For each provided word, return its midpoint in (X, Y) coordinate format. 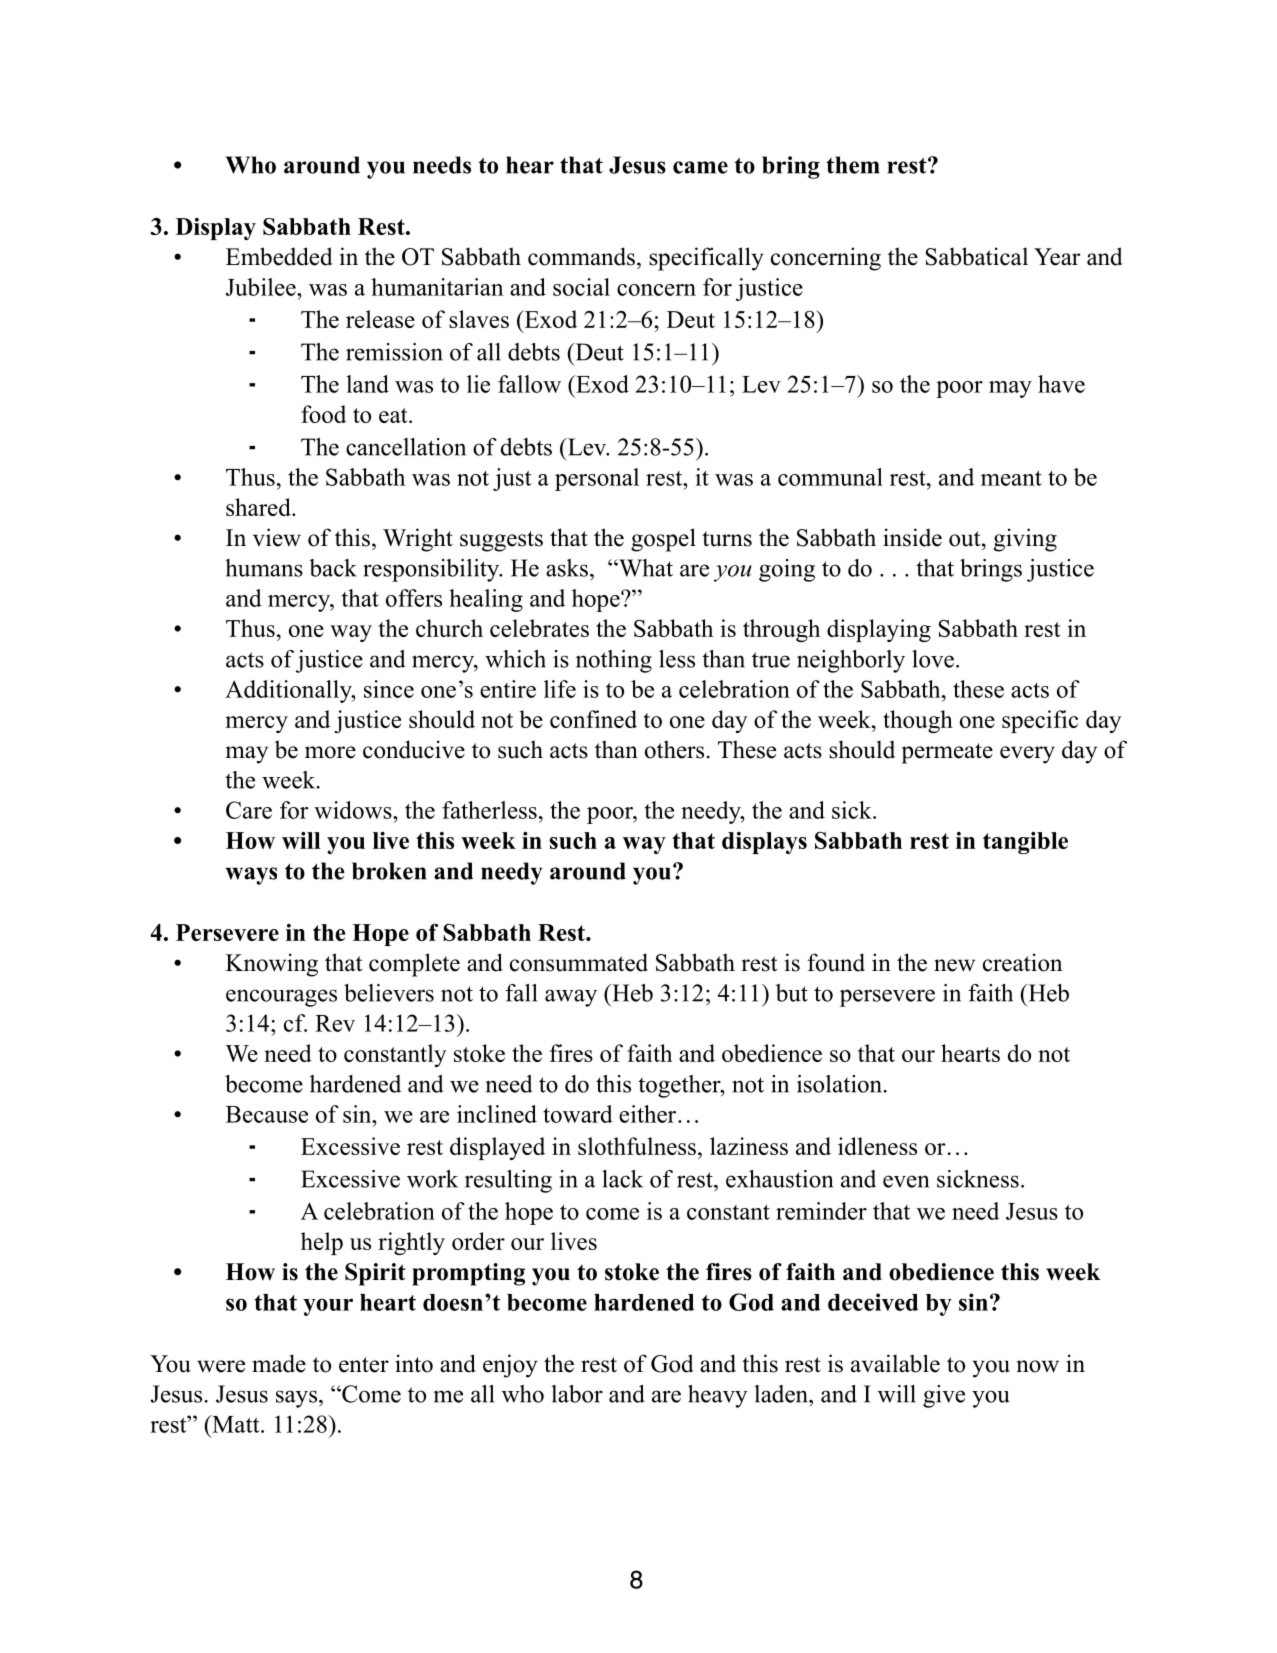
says (296, 1399)
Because (267, 1114)
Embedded (279, 256)
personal (597, 479)
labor (577, 1394)
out (966, 539)
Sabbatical (977, 256)
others (674, 749)
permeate (947, 753)
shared (259, 507)
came (700, 167)
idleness (877, 1146)
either (647, 1114)
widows (354, 810)
